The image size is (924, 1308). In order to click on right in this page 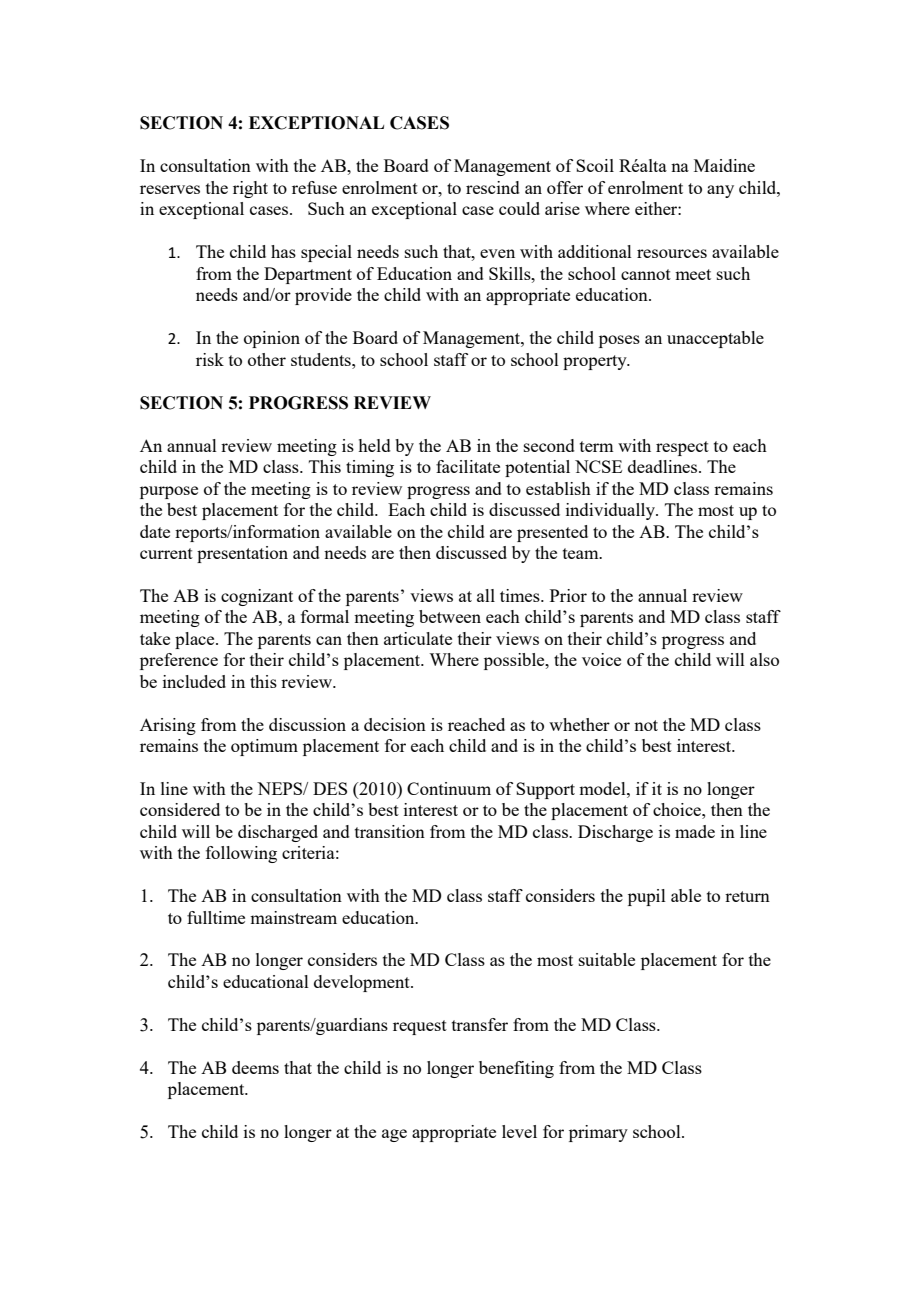, I will do `click(250, 189)`.
